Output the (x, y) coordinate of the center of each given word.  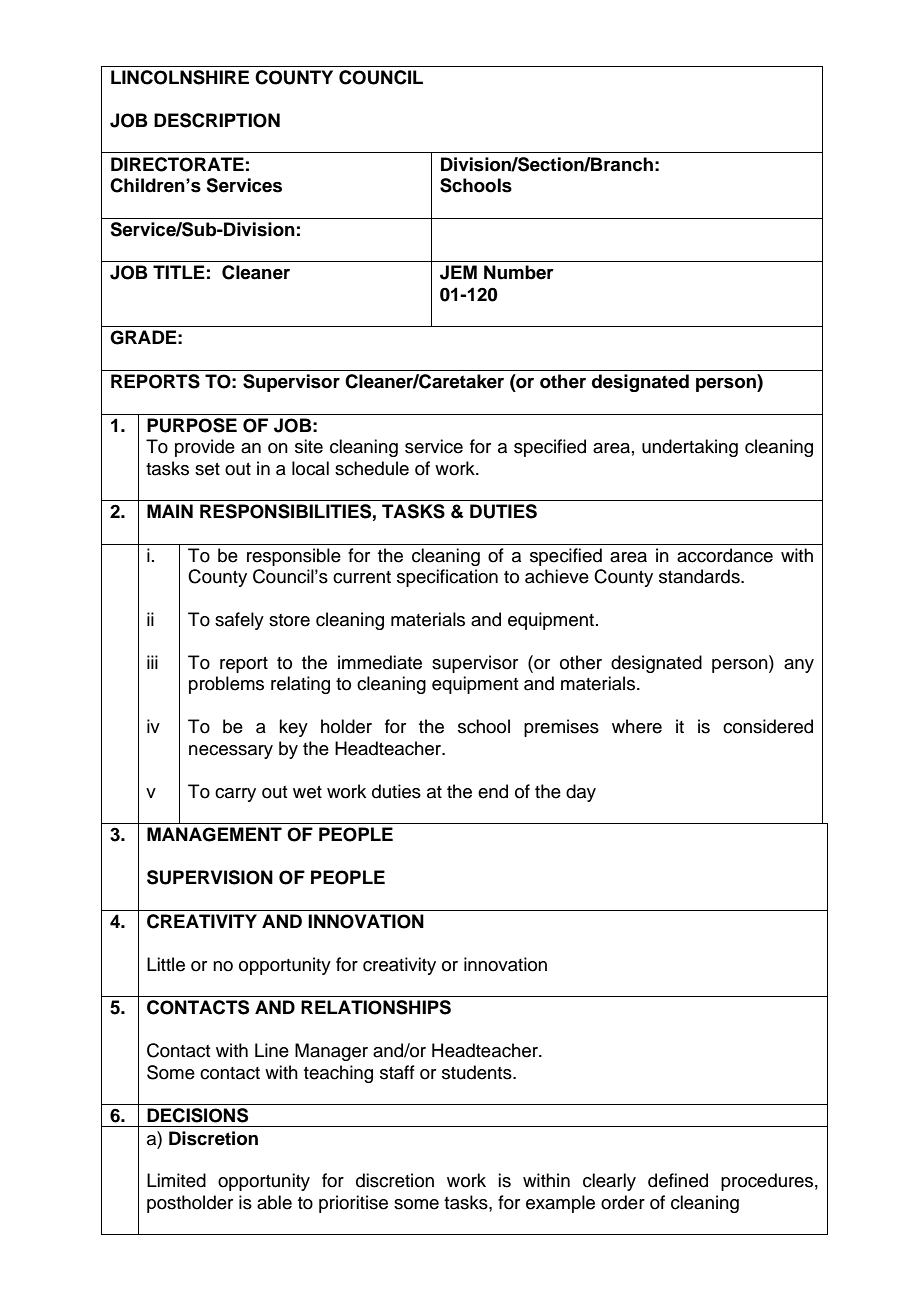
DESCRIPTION (217, 120)
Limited (176, 1180)
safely (239, 621)
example (560, 1204)
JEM (458, 272)
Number (519, 272)
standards (700, 576)
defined (678, 1180)
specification (447, 578)
